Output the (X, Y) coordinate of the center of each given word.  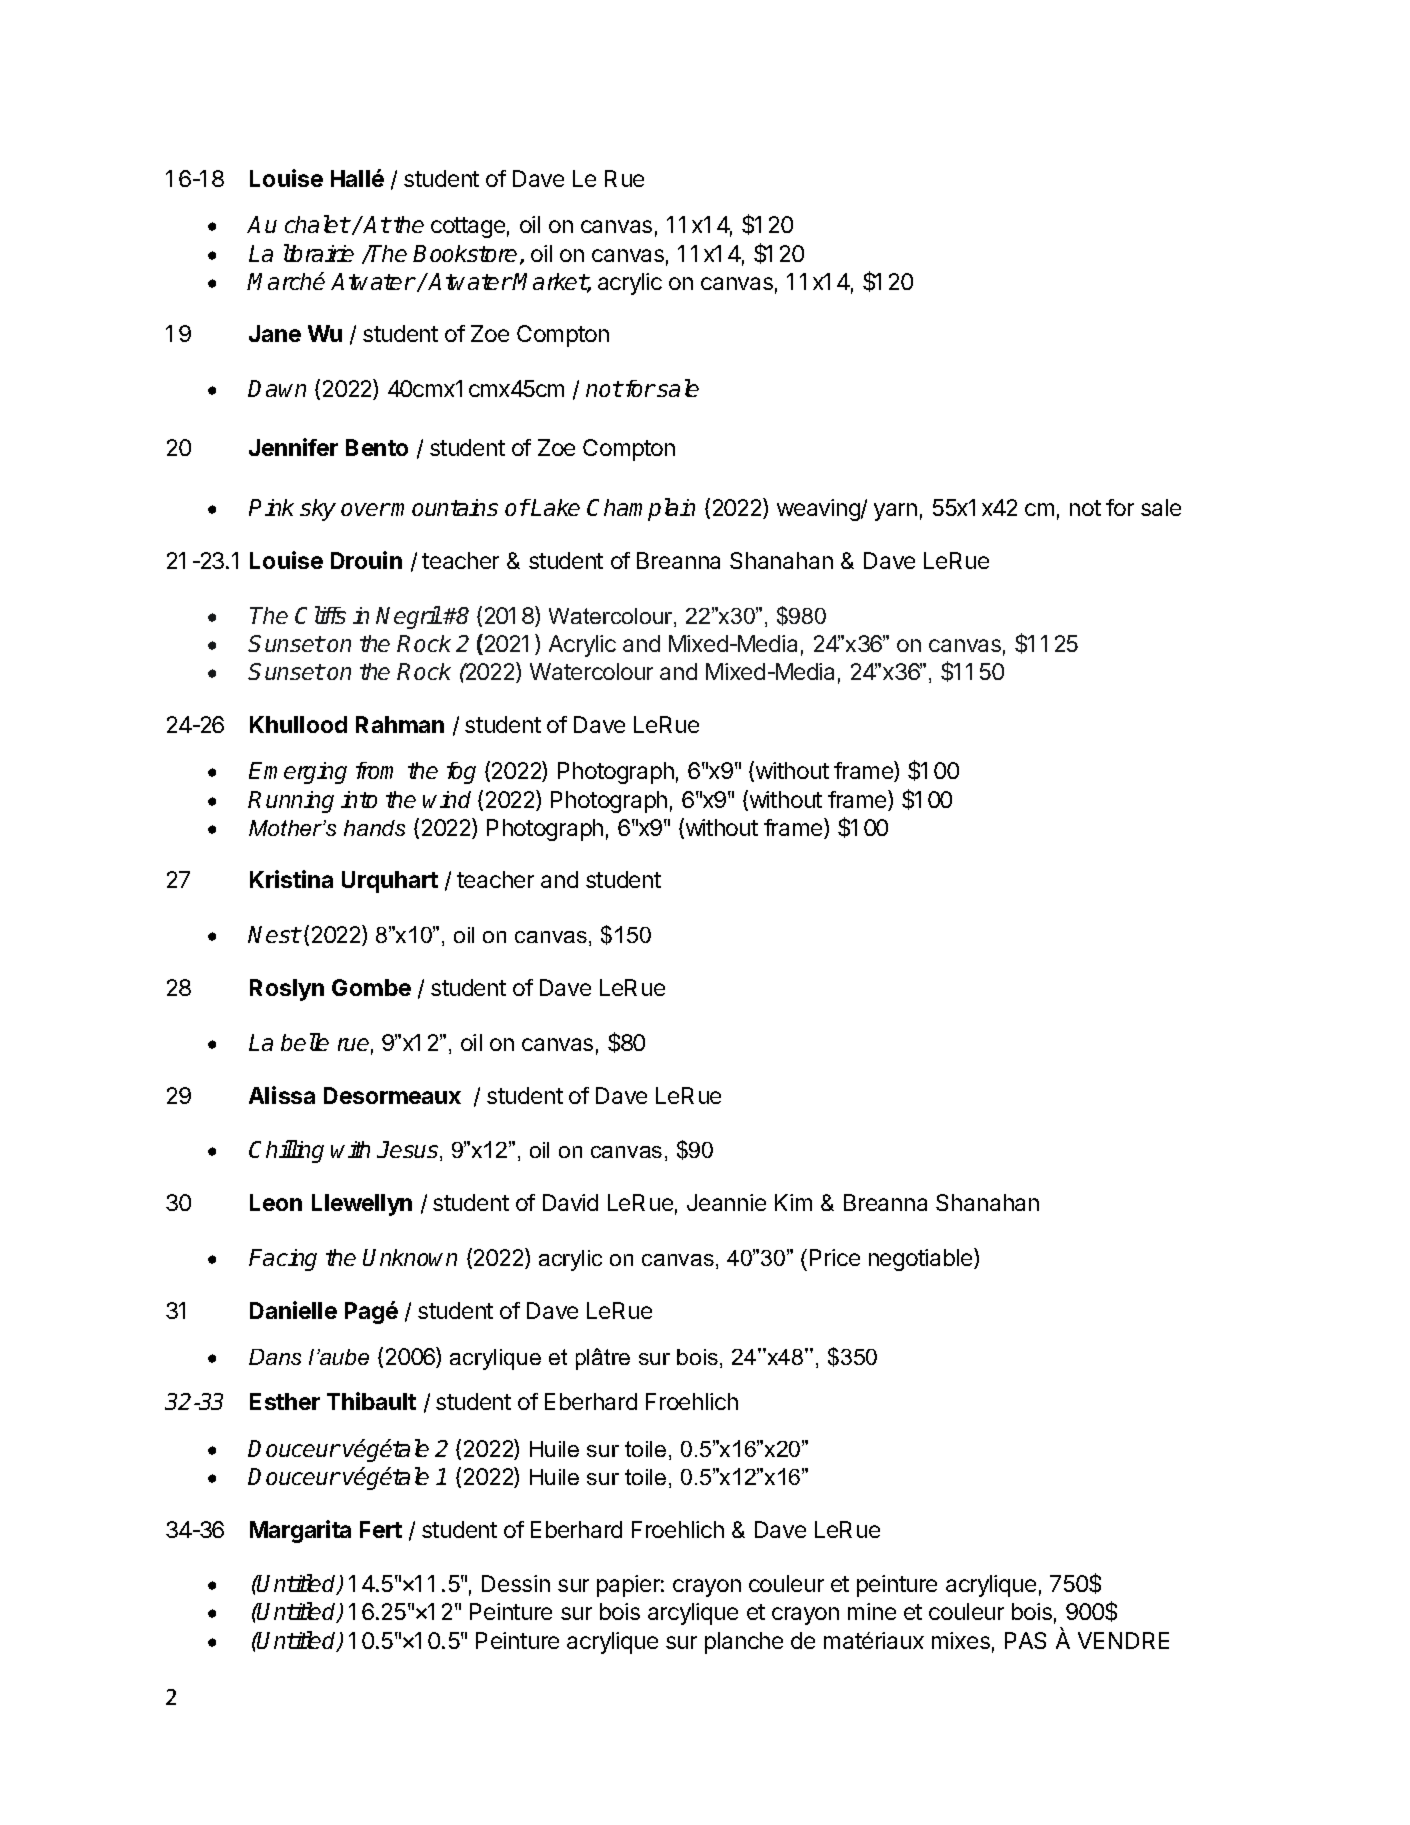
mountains (444, 507)
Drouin (366, 560)
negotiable (922, 1259)
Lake (555, 507)
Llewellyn (362, 1205)
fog (461, 773)
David (570, 1202)
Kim (793, 1202)
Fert (381, 1529)
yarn (895, 512)
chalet (317, 224)
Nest (274, 934)
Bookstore (465, 253)
